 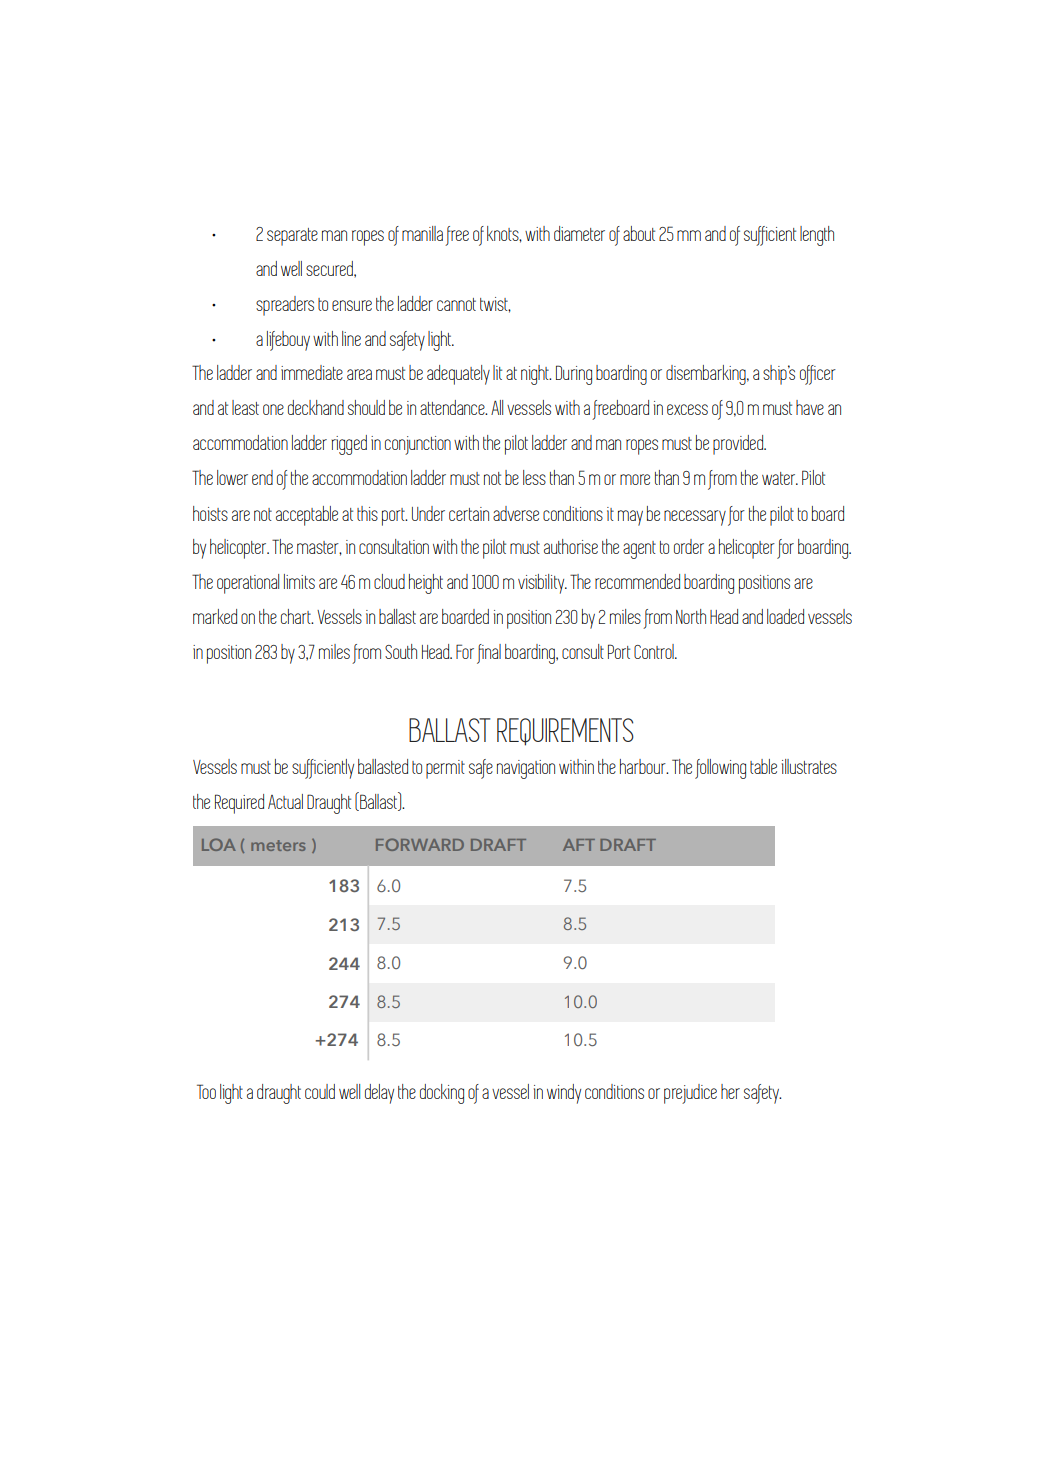 I want to click on following, so click(x=720, y=769).
